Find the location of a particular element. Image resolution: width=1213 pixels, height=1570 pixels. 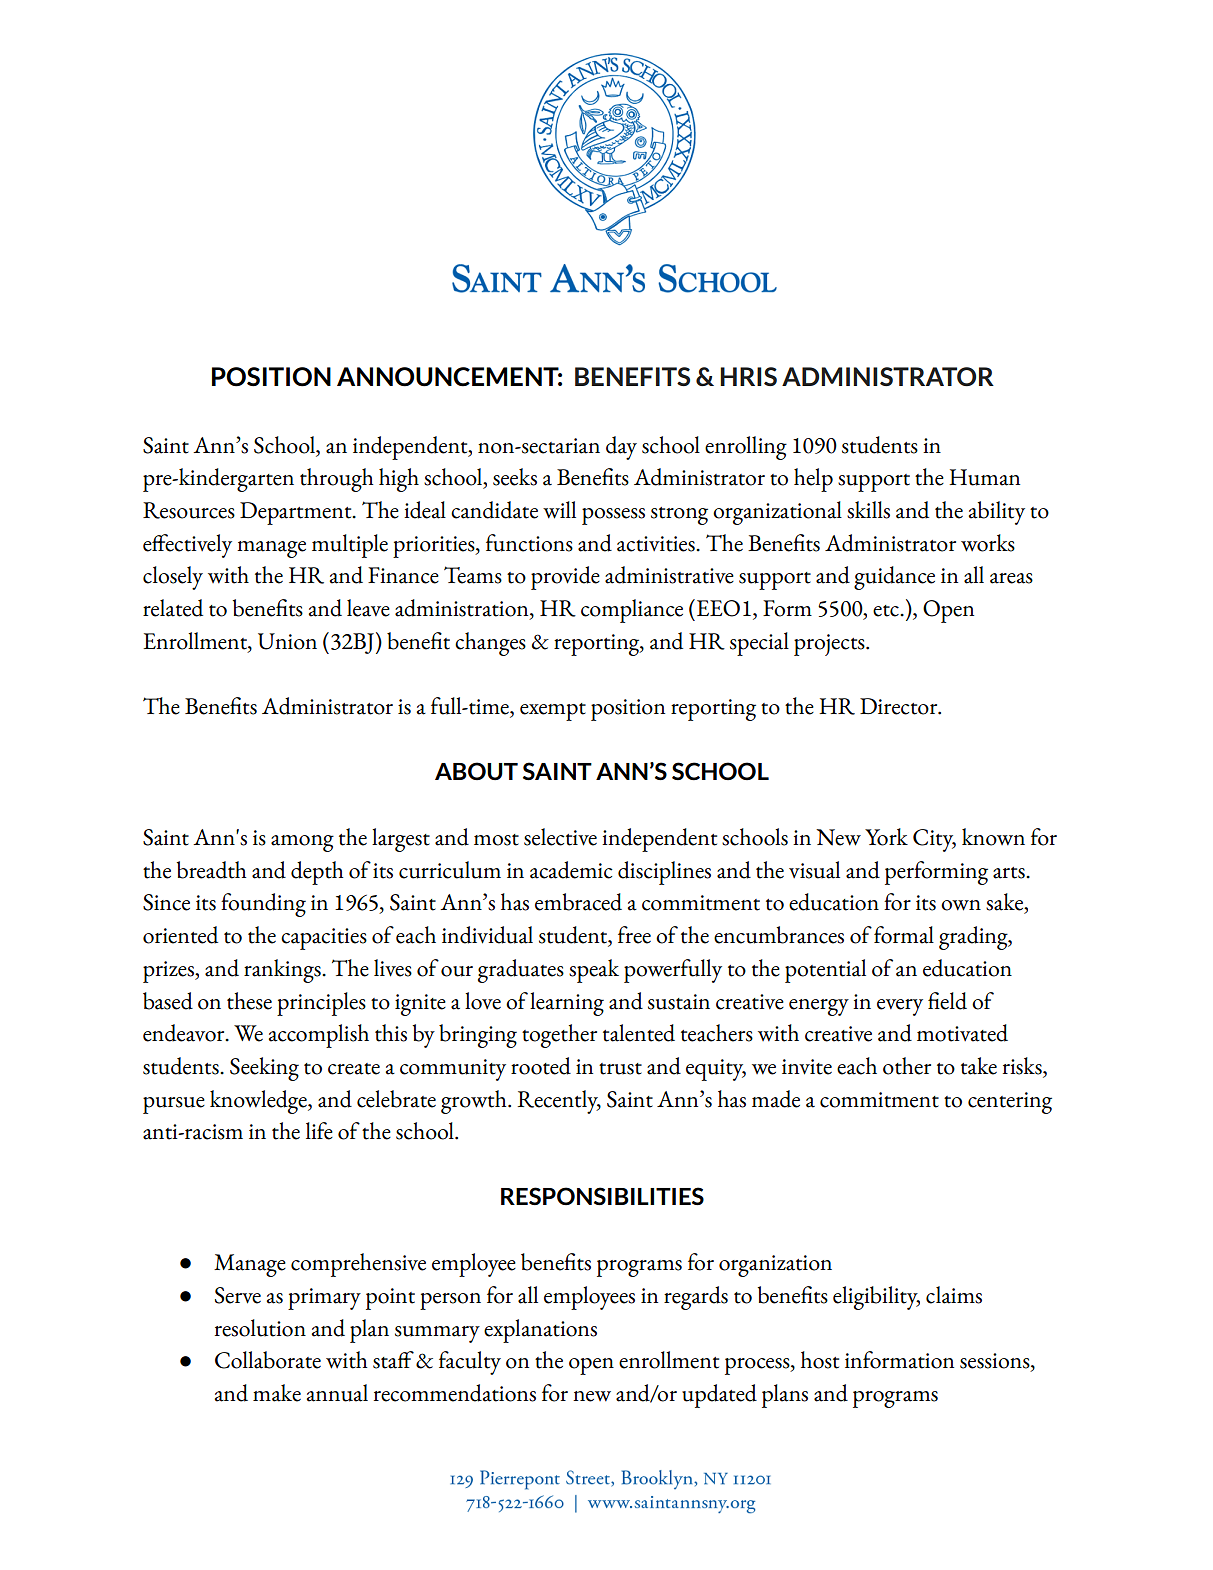

among is located at coordinates (302, 843).
